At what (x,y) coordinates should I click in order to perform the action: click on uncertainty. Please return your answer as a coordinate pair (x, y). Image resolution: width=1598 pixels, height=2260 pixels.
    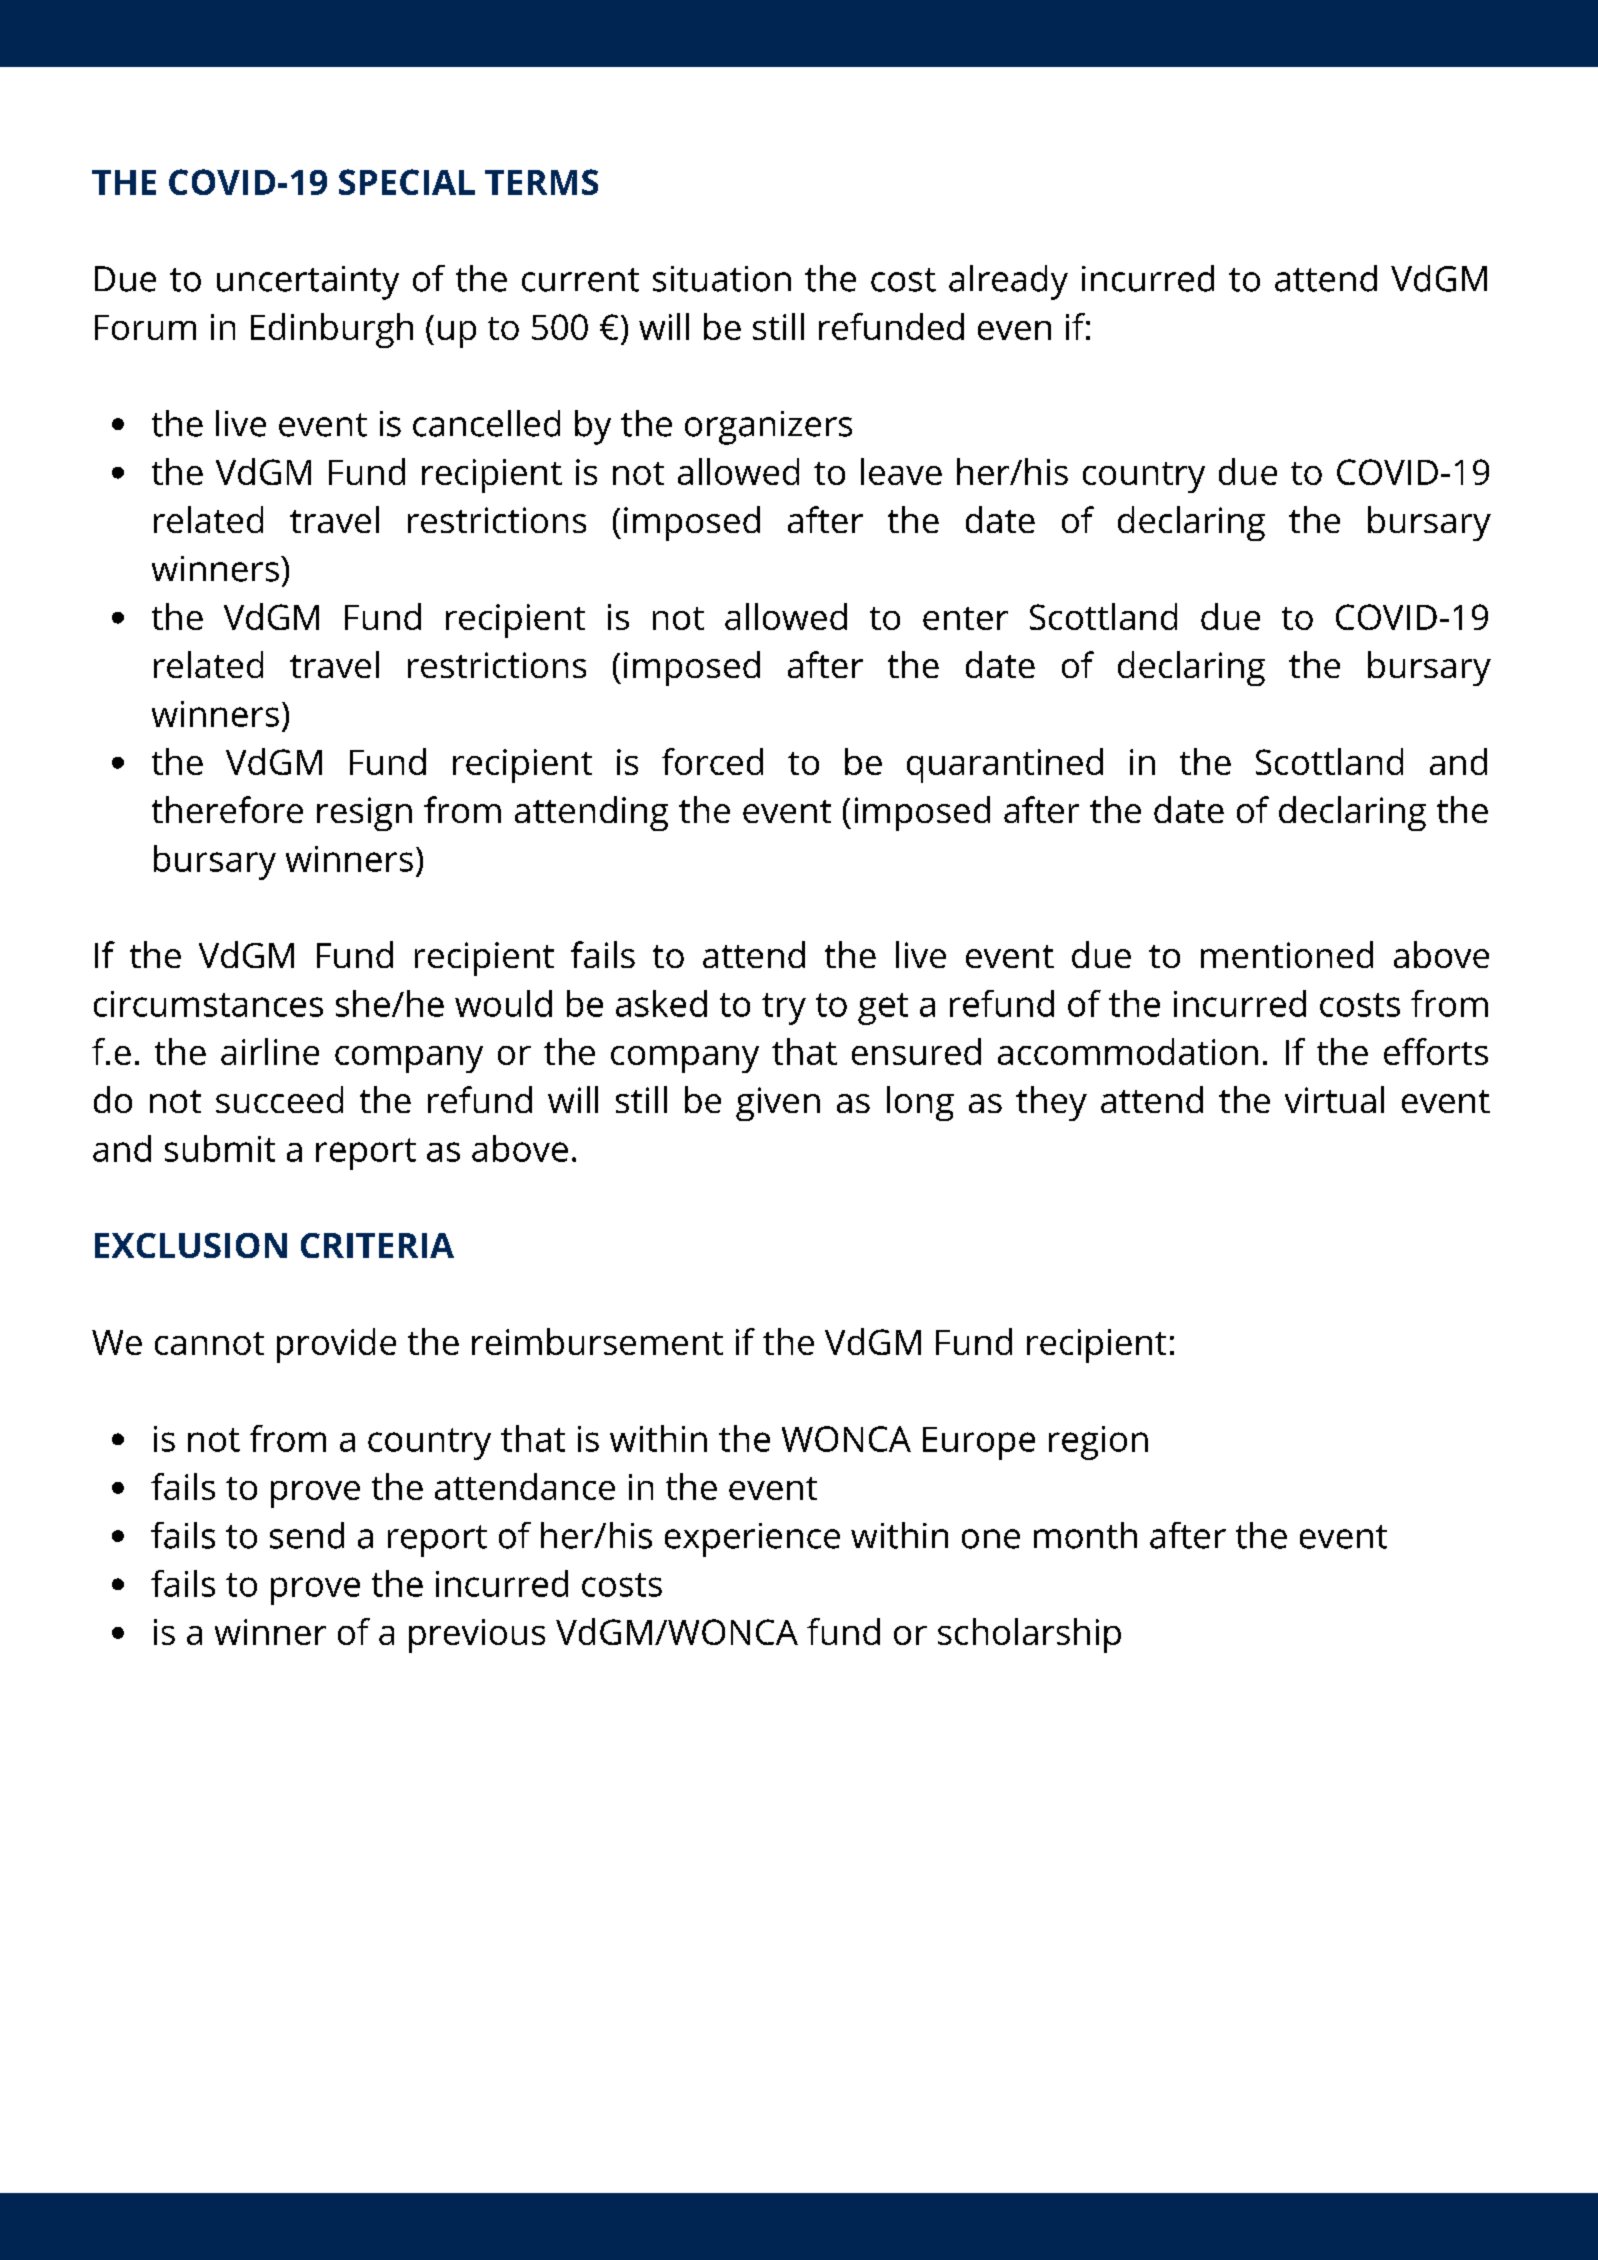
    Looking at the image, I should click on (308, 283).
